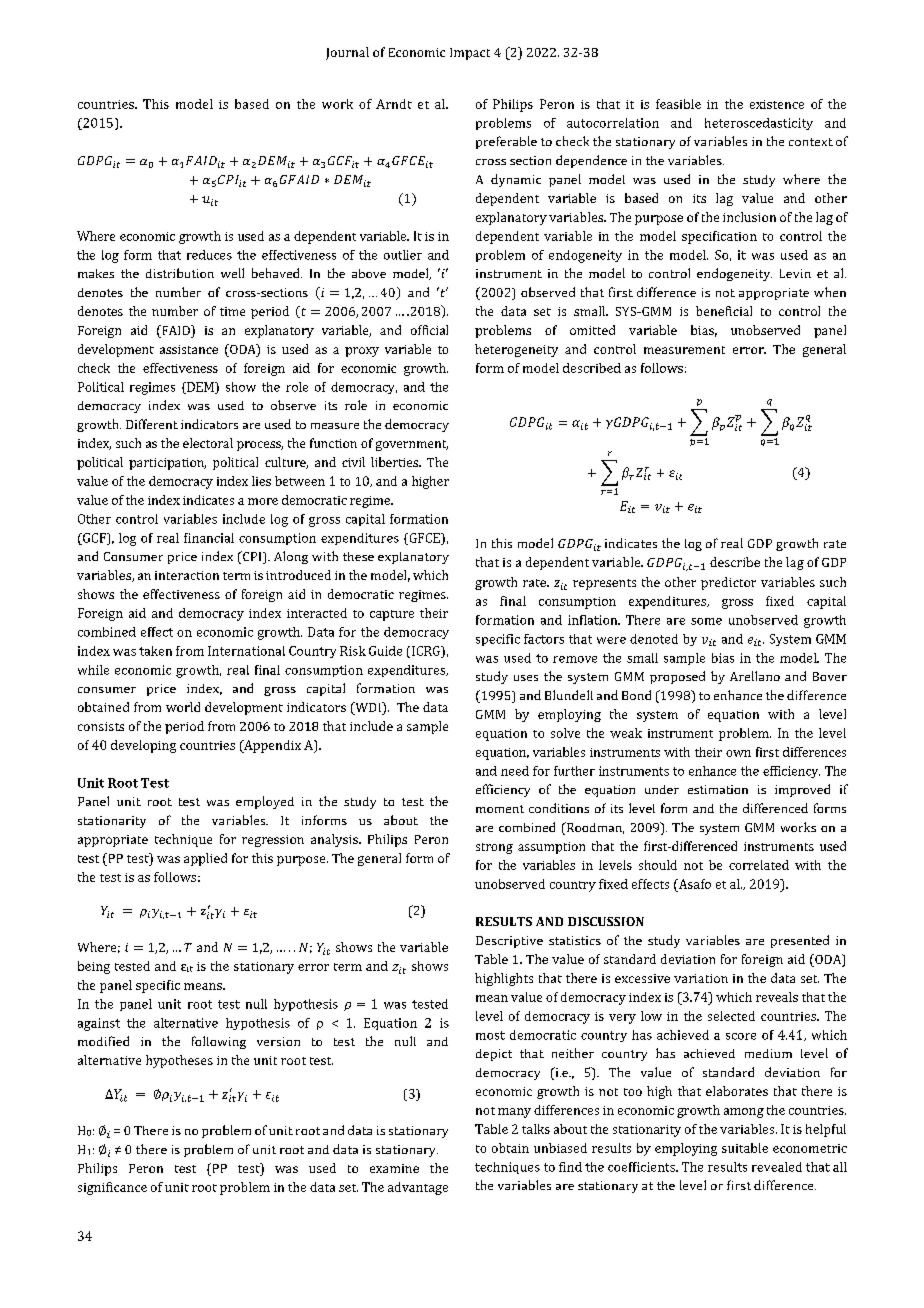 The image size is (924, 1308). I want to click on advantage, so click(418, 1188).
